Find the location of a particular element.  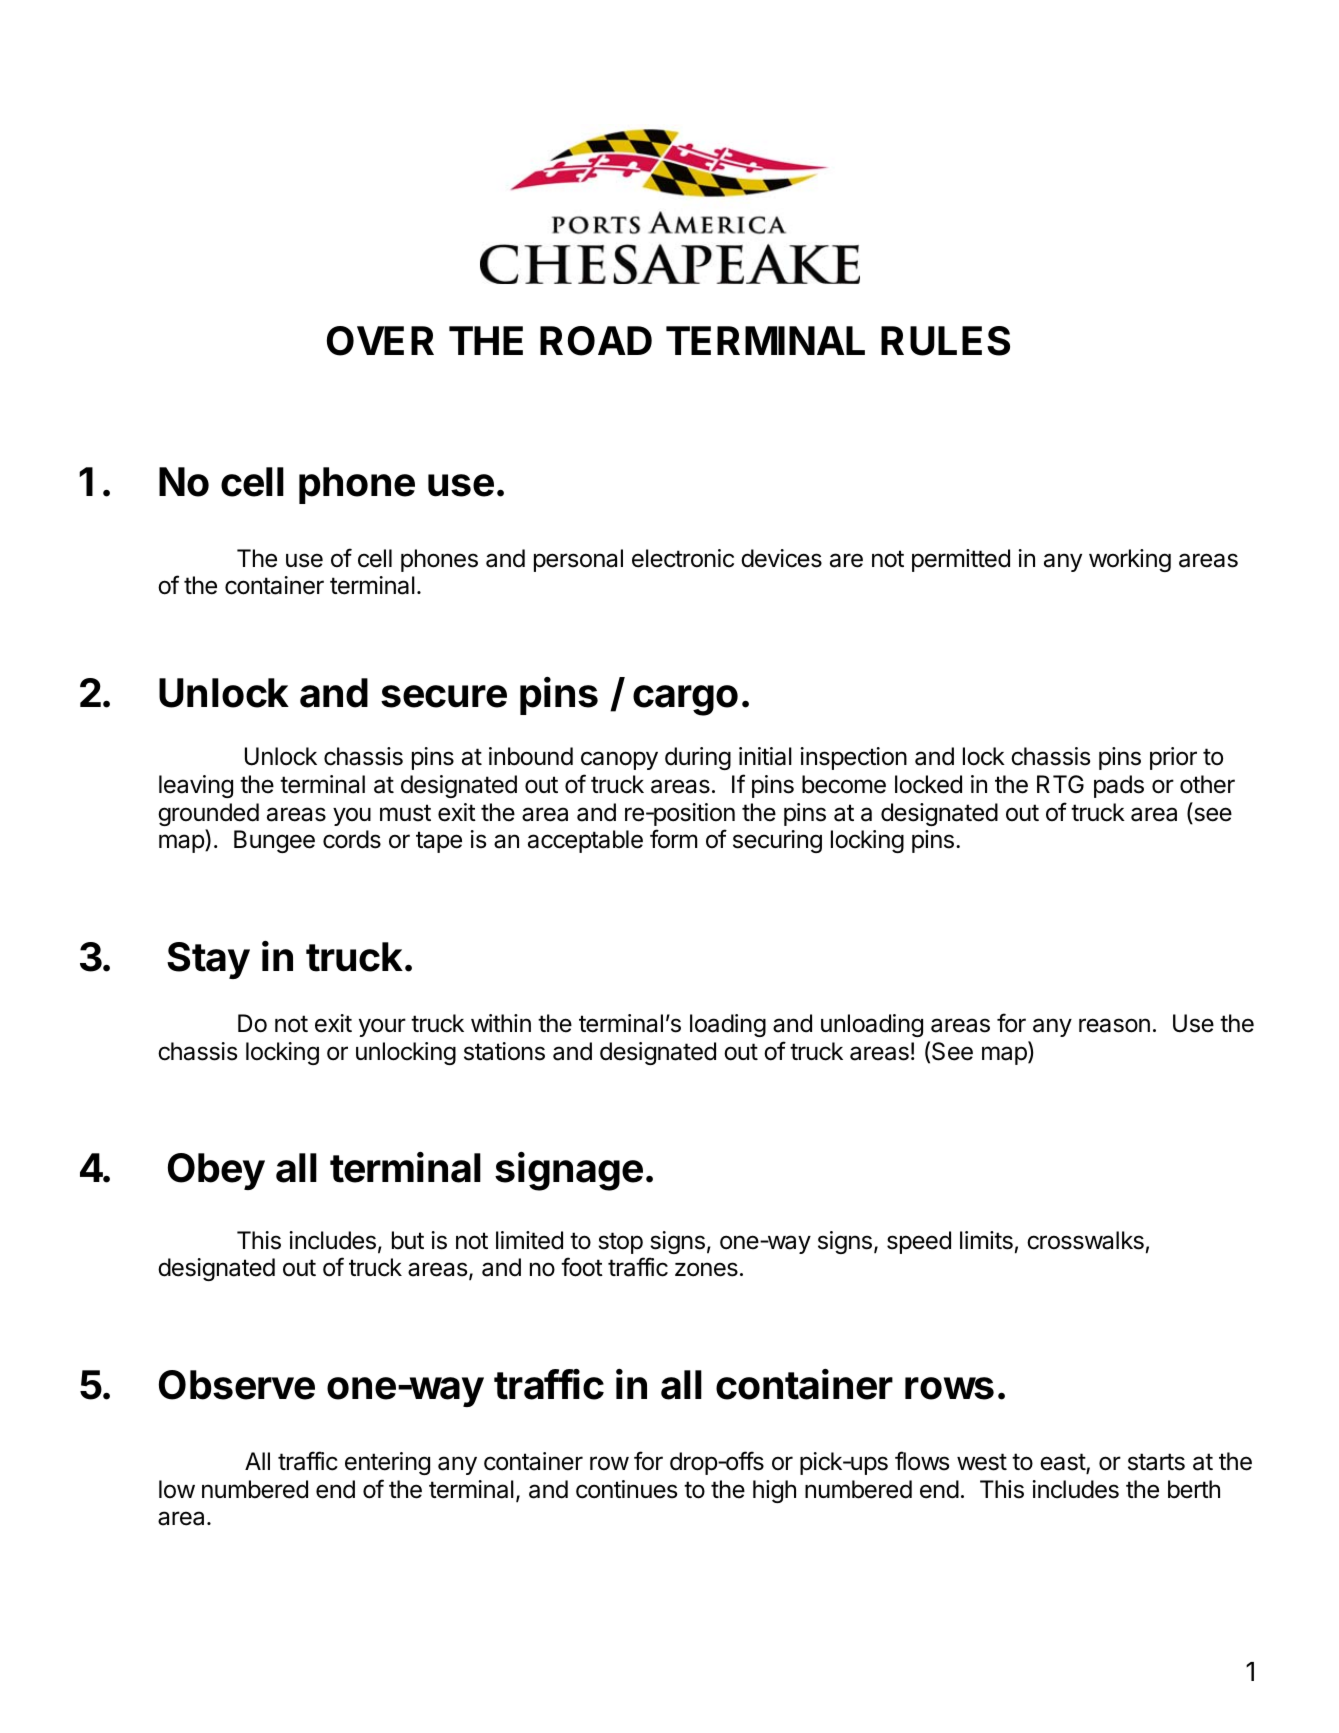

entering is located at coordinates (387, 1463).
